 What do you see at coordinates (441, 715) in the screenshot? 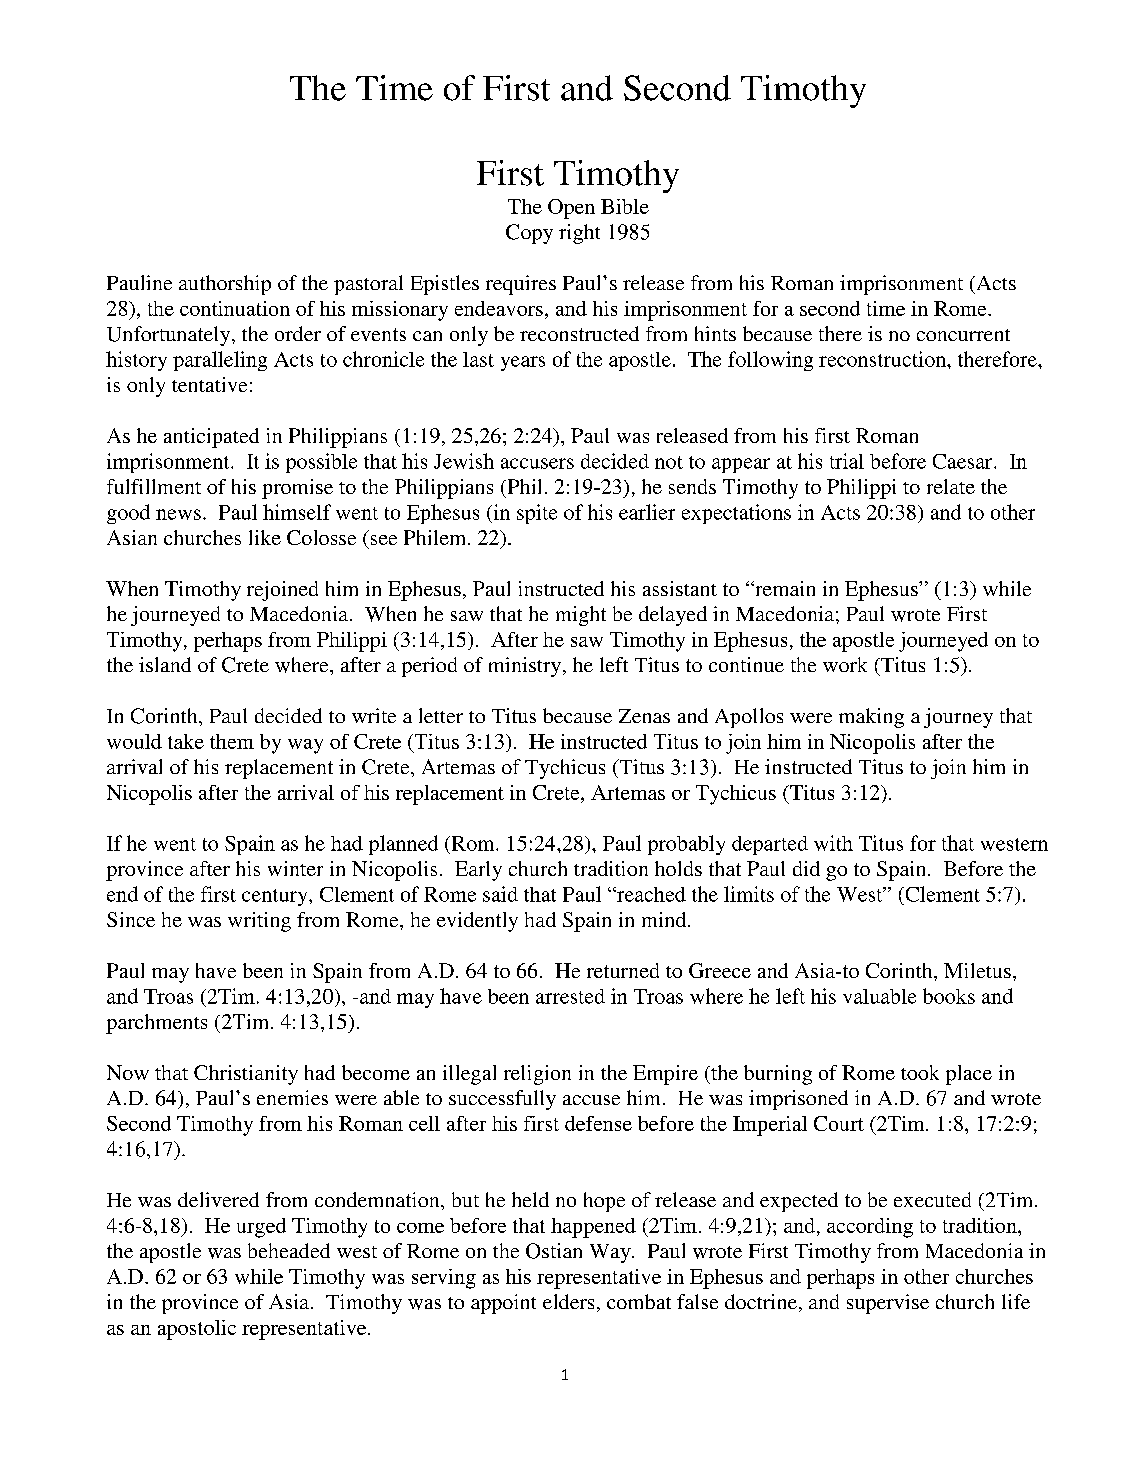
I see `letter` at bounding box center [441, 715].
